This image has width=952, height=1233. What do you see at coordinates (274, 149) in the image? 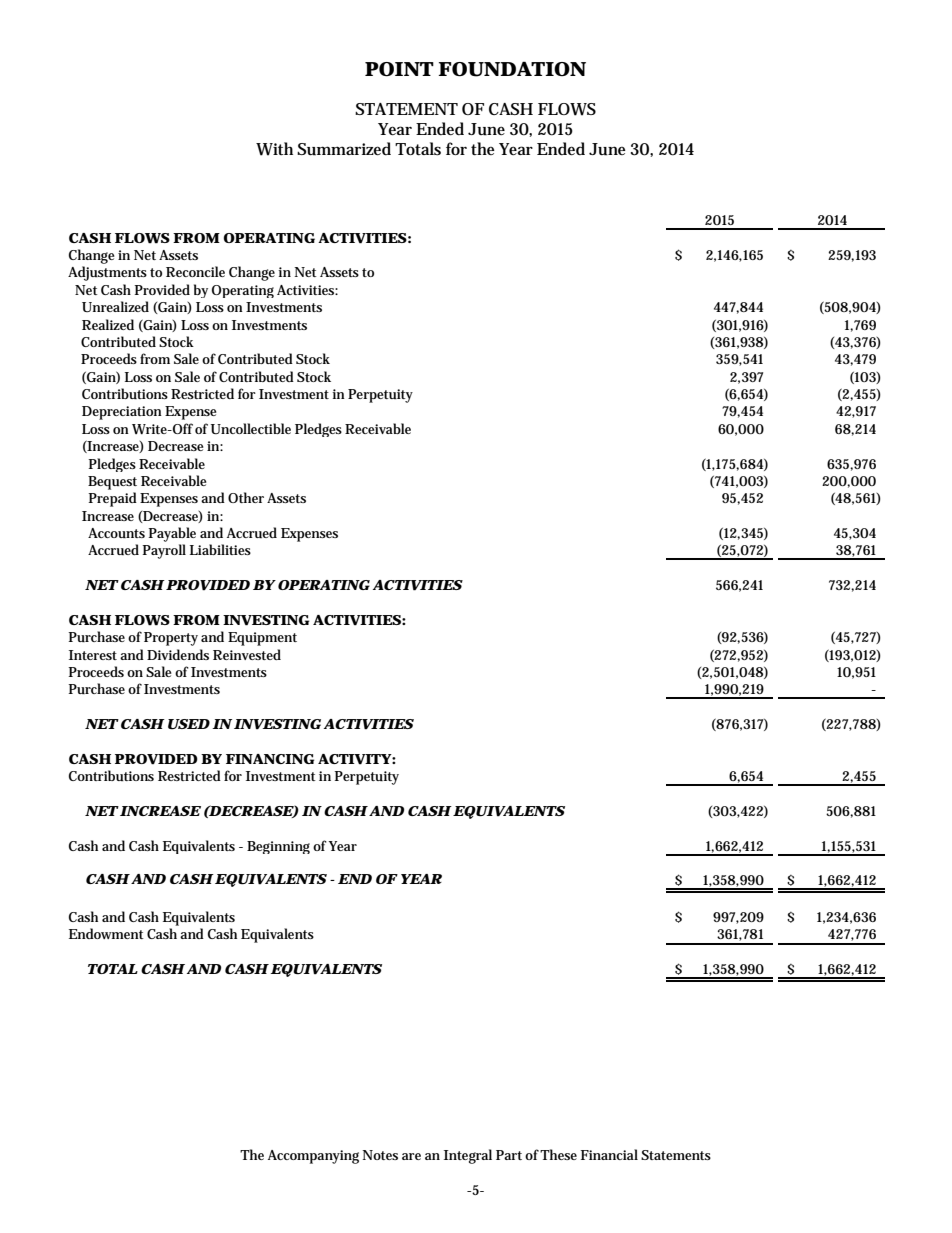
I see `With` at bounding box center [274, 149].
